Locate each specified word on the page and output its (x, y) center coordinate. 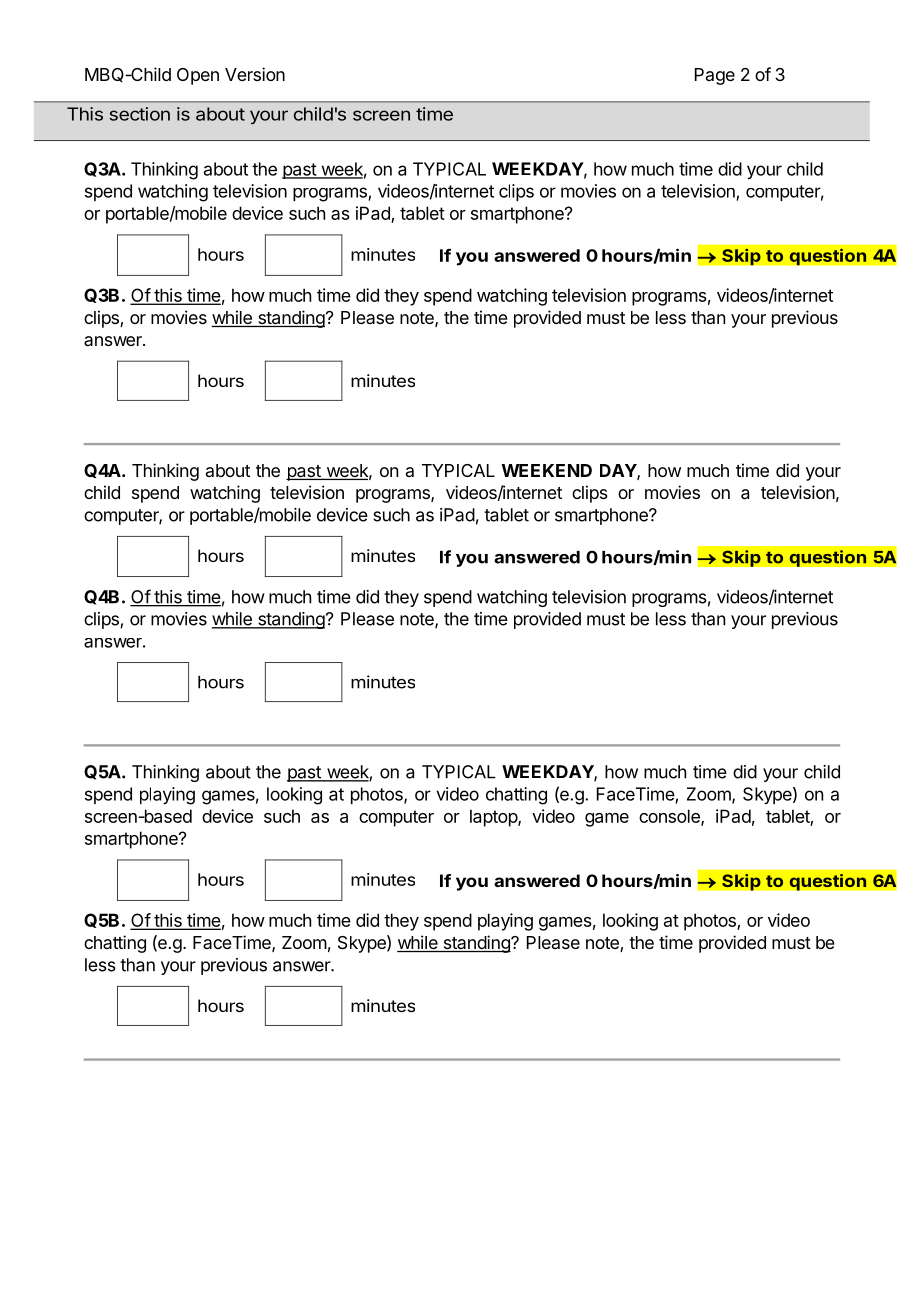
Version (255, 74)
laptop (494, 818)
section (139, 114)
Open (198, 76)
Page (715, 76)
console (670, 817)
